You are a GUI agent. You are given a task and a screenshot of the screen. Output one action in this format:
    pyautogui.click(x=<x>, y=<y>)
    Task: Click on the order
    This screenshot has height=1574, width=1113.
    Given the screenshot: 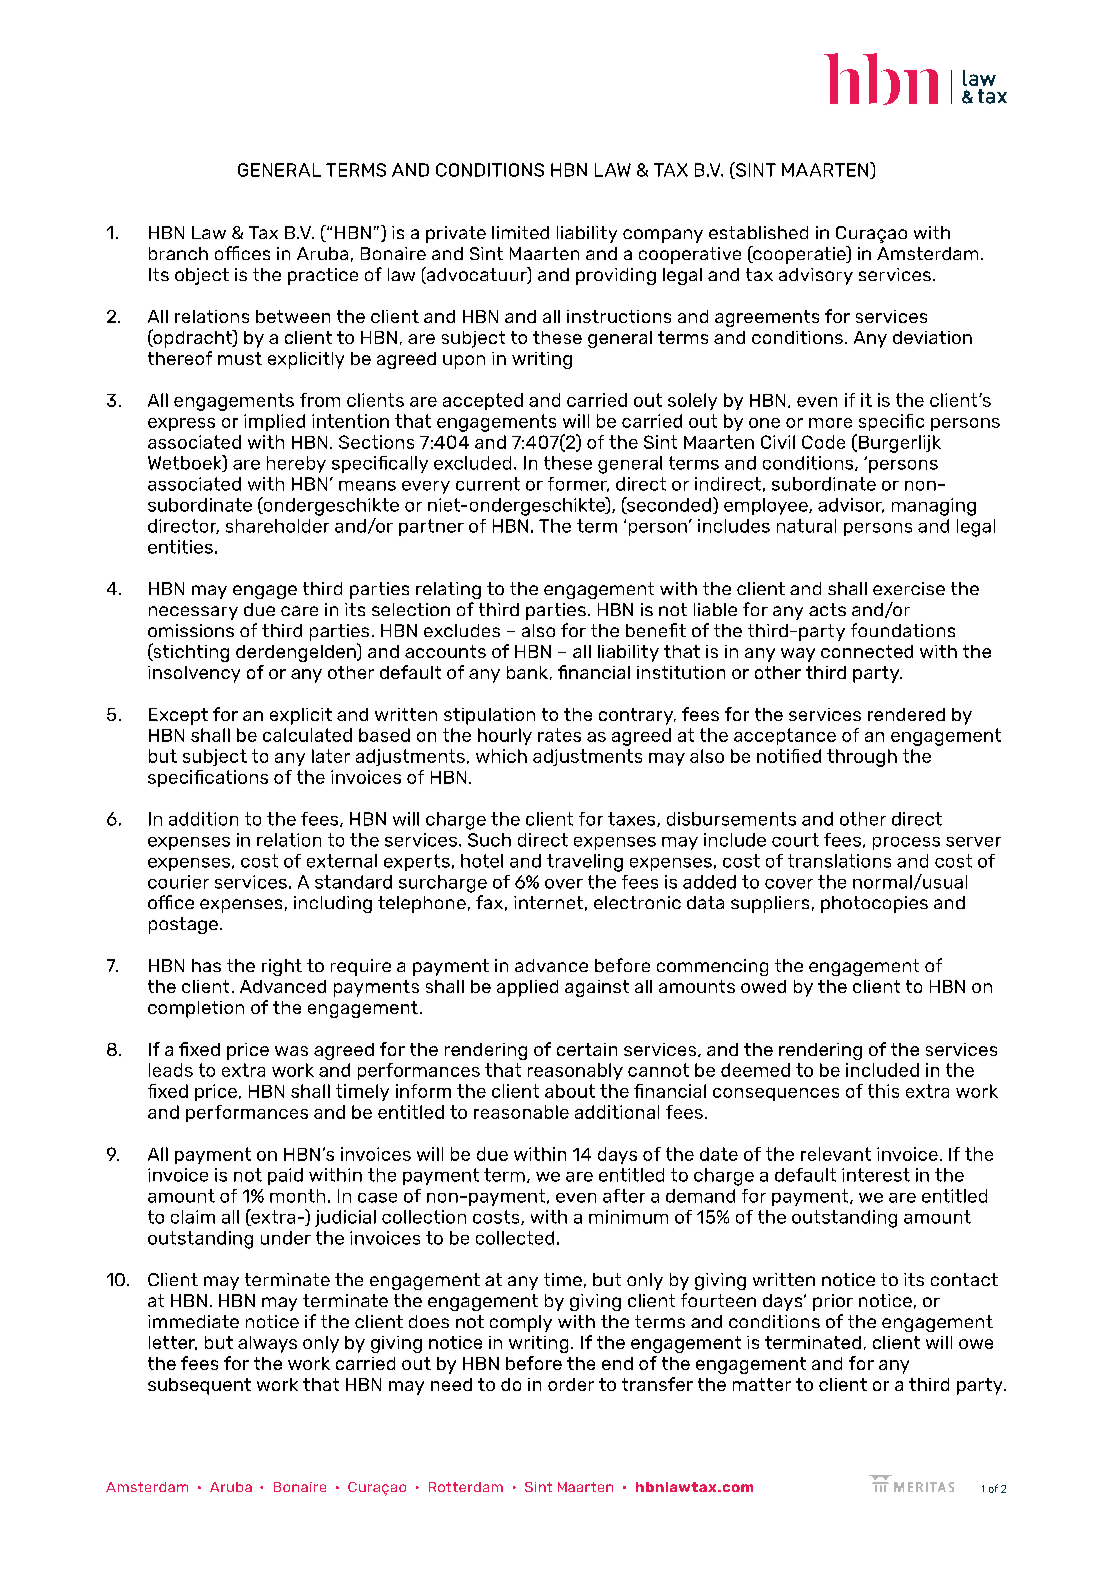 What is the action you would take?
    pyautogui.click(x=571, y=1384)
